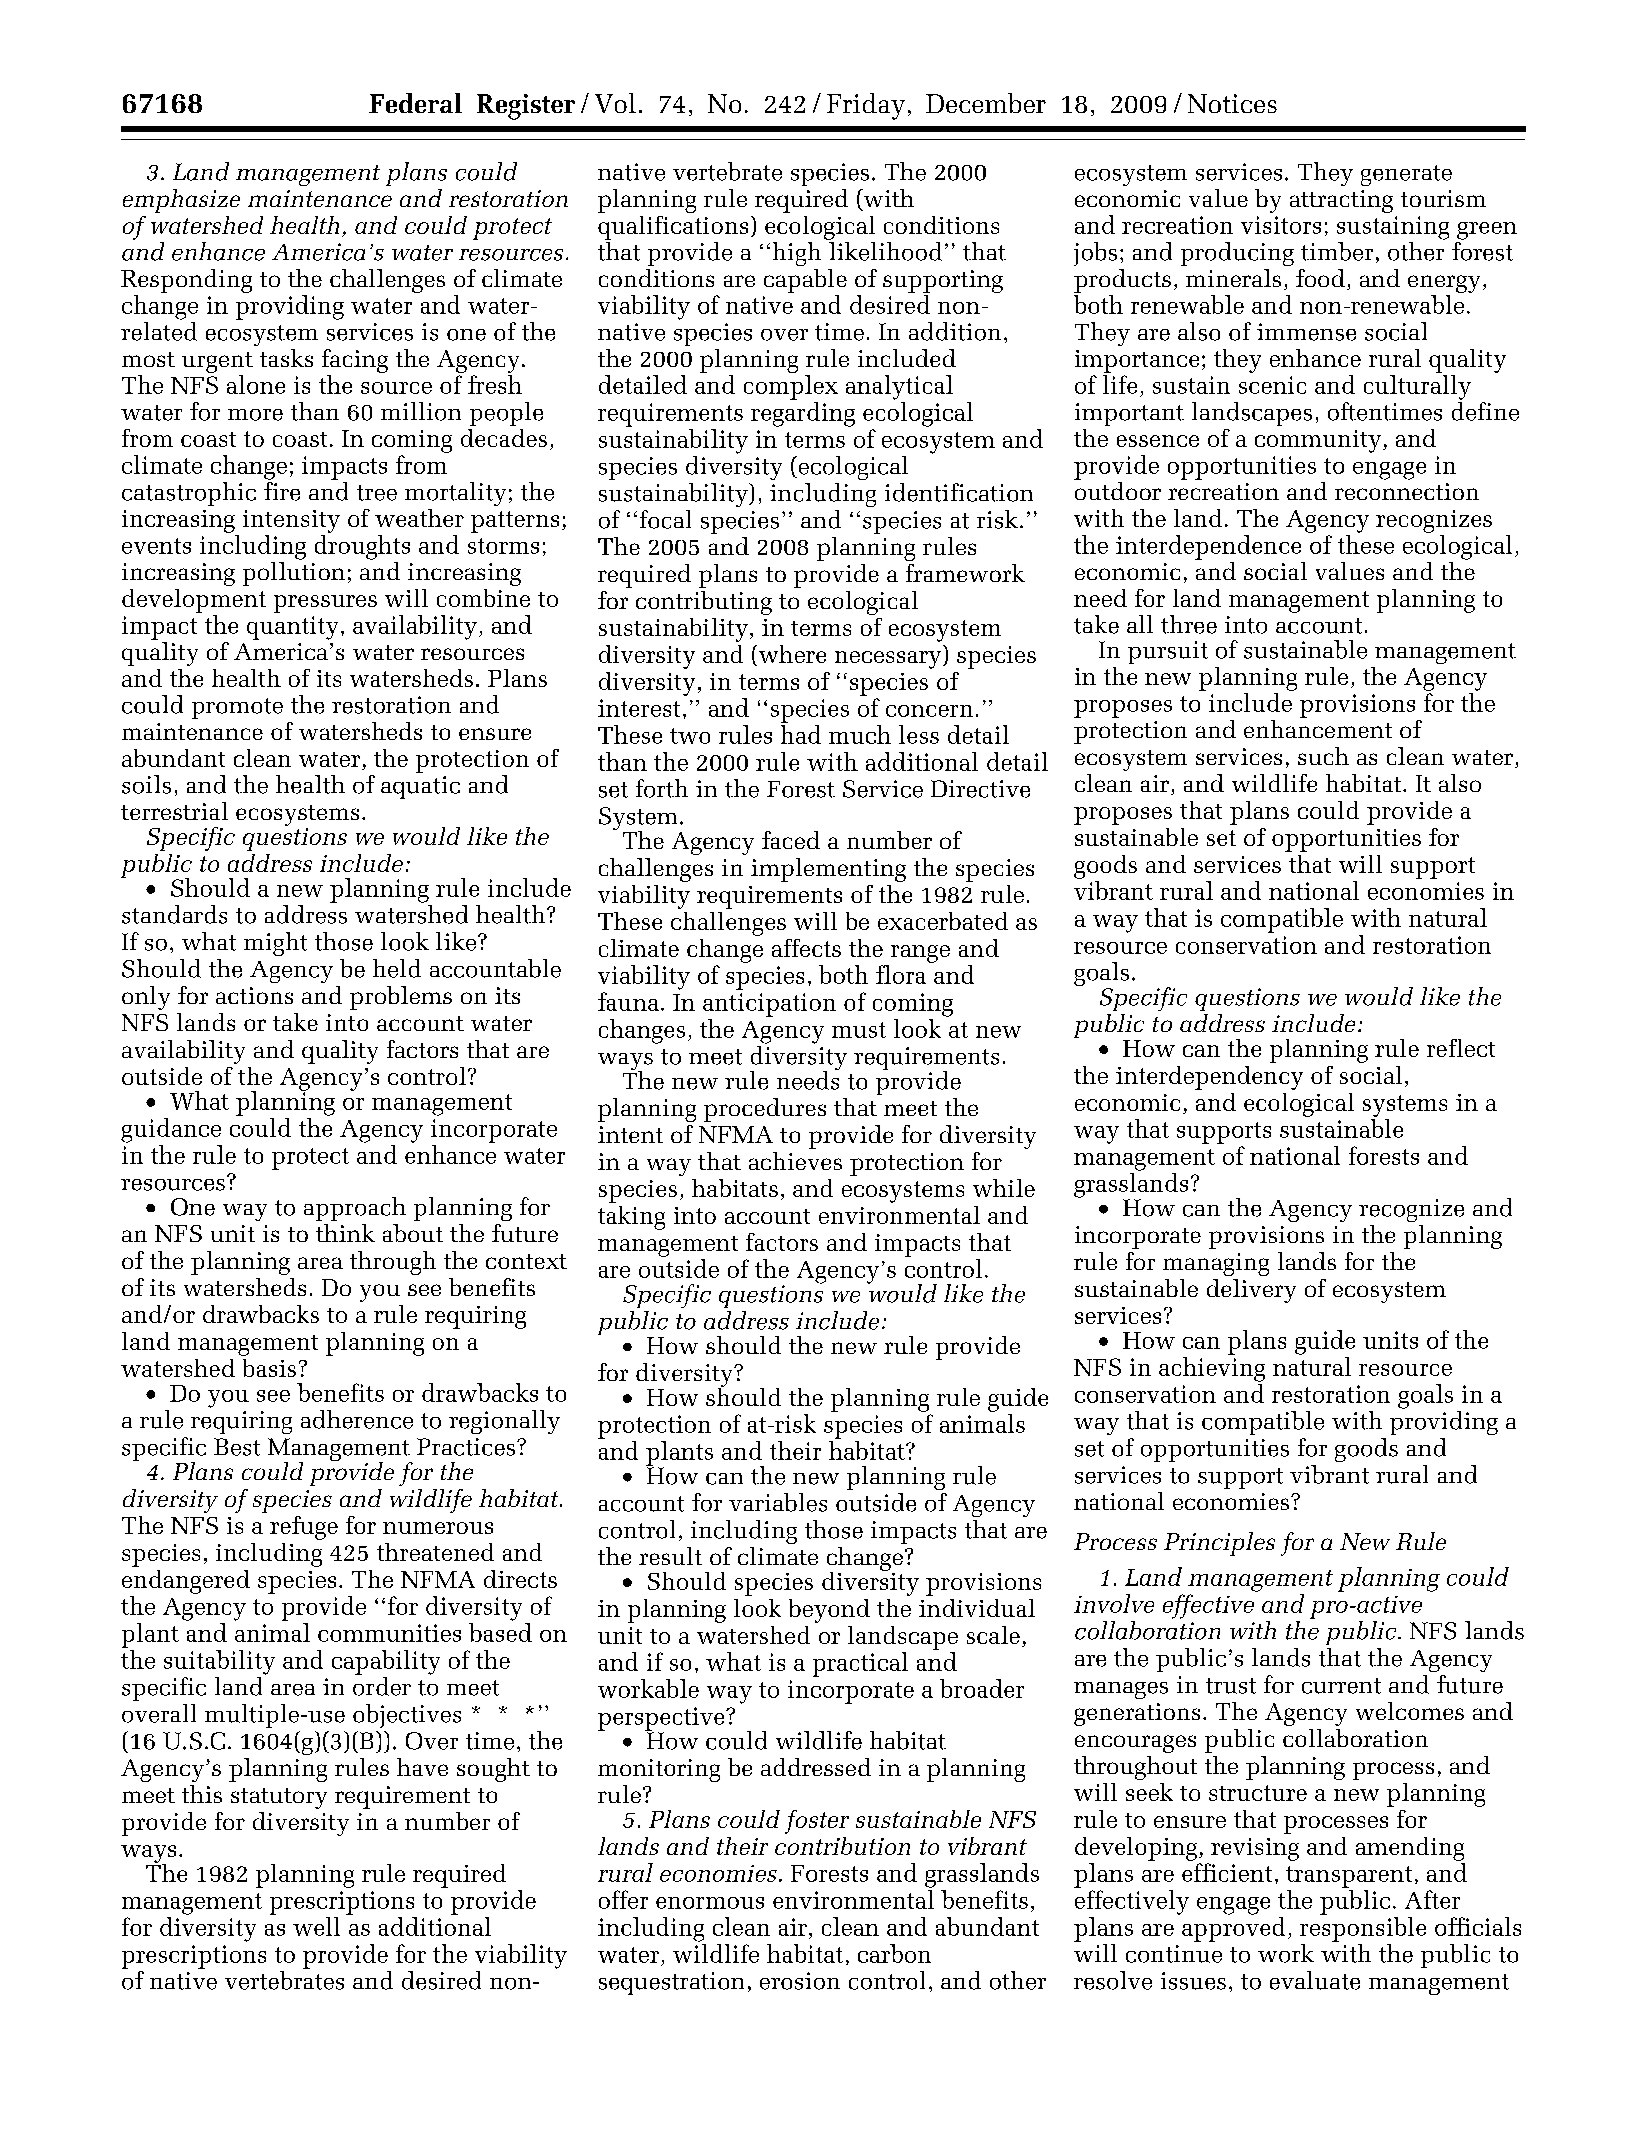 Image resolution: width=1647 pixels, height=2132 pixels. I want to click on pressures, so click(325, 604).
